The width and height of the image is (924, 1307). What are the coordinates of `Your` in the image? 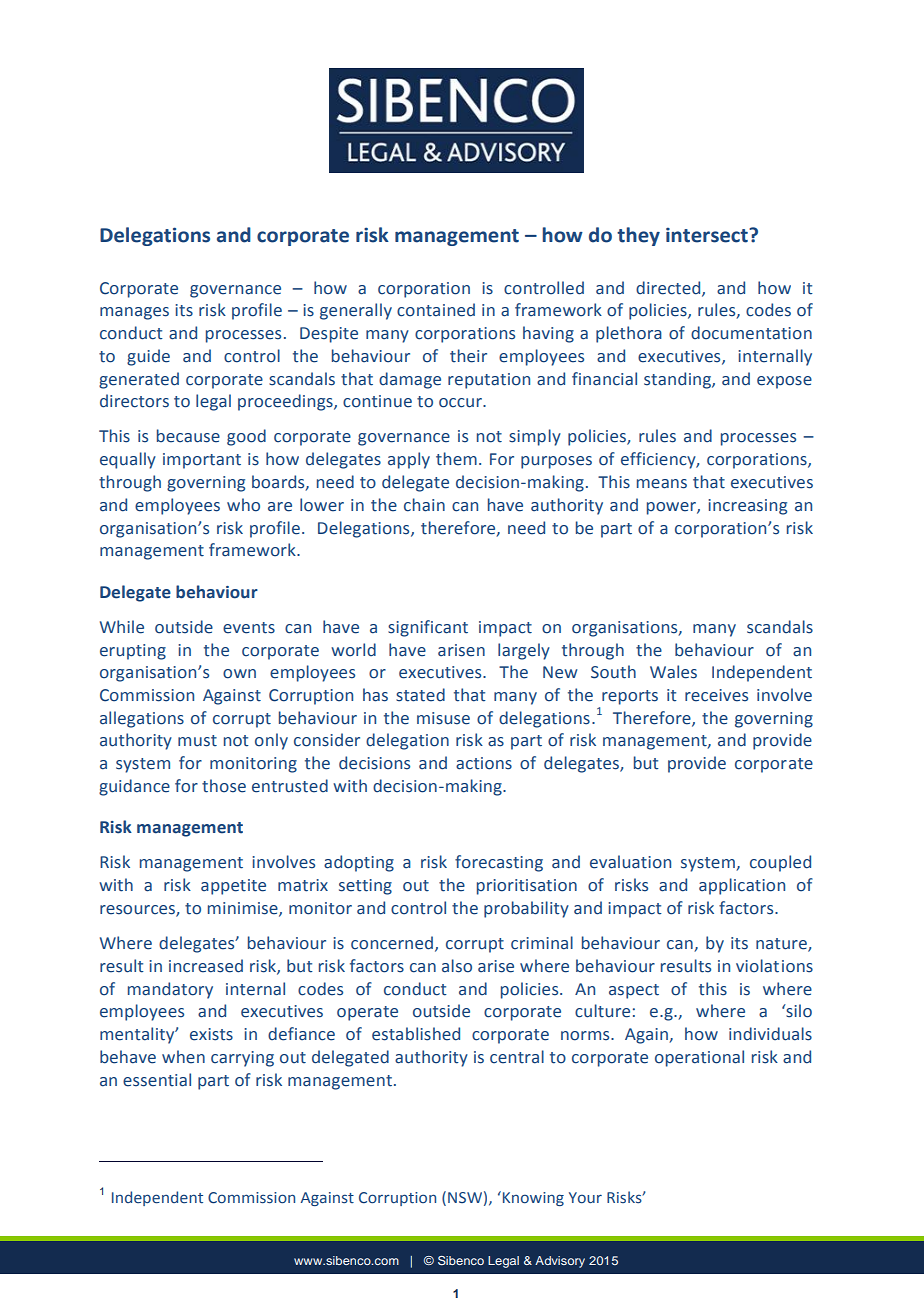 It's located at (585, 1197).
